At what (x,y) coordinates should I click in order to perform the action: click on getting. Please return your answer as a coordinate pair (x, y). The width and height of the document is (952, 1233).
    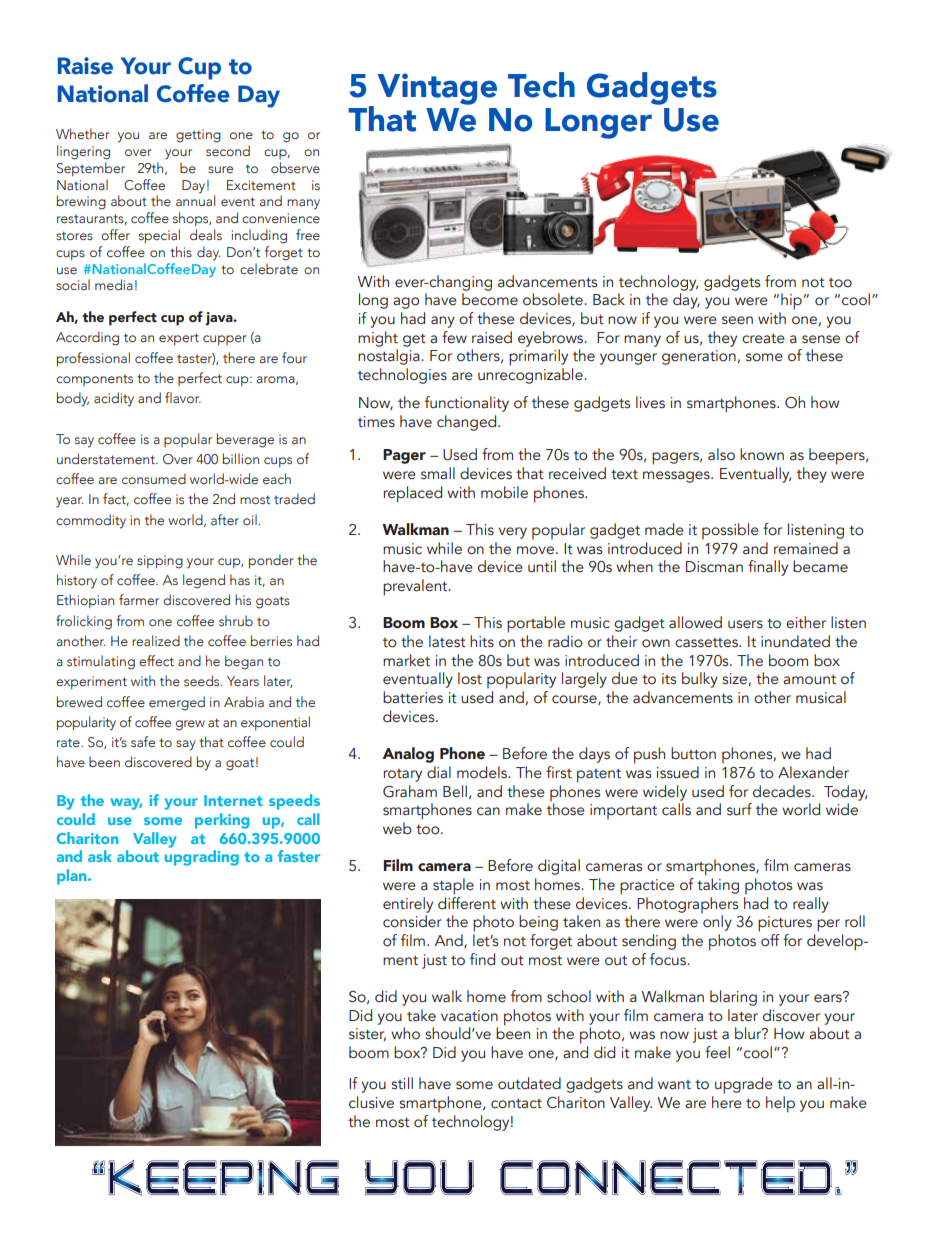
    Looking at the image, I should click on (198, 136).
